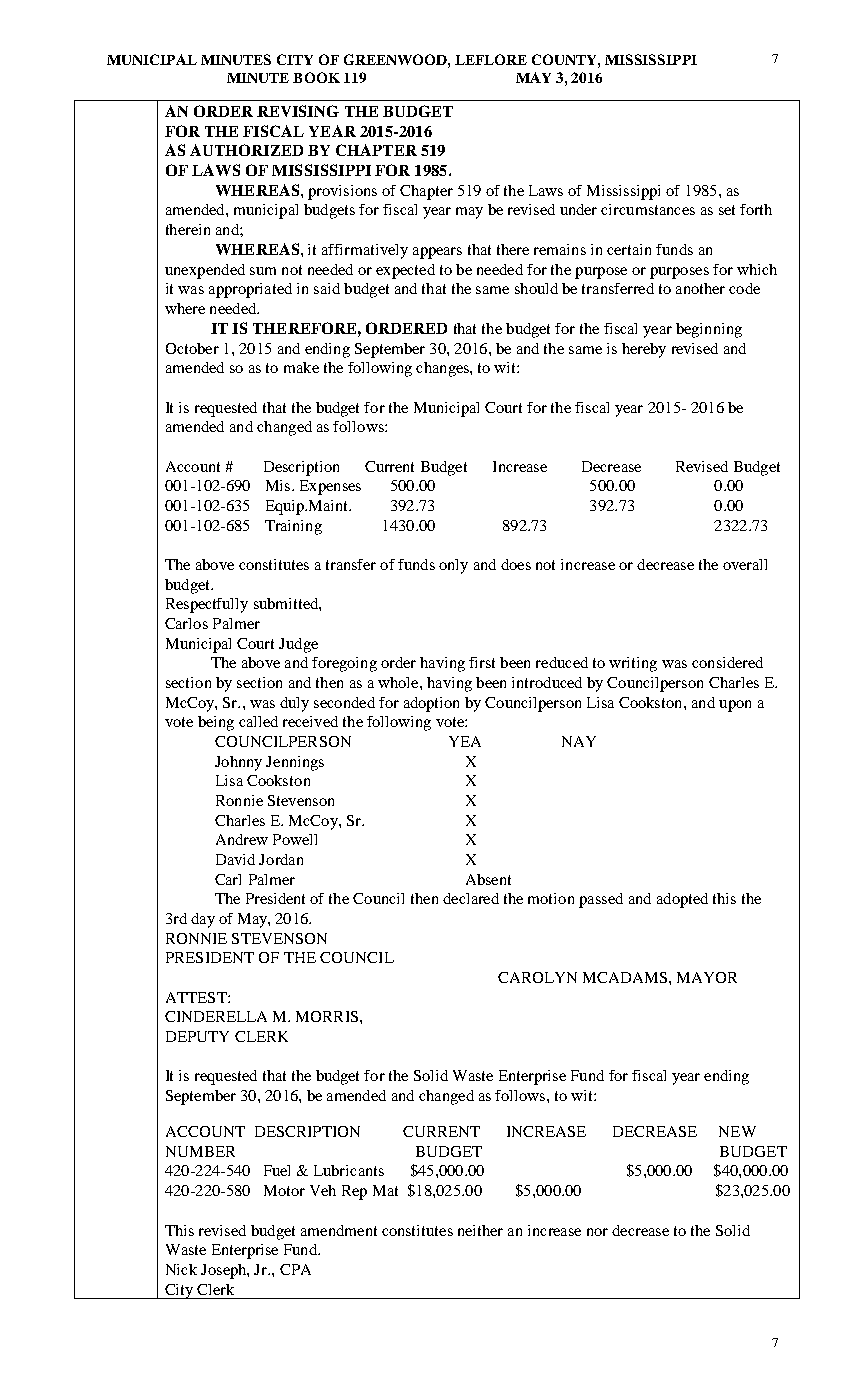 The width and height of the screenshot is (849, 1400). Describe the element at coordinates (471, 898) in the screenshot. I see `declared` at that location.
